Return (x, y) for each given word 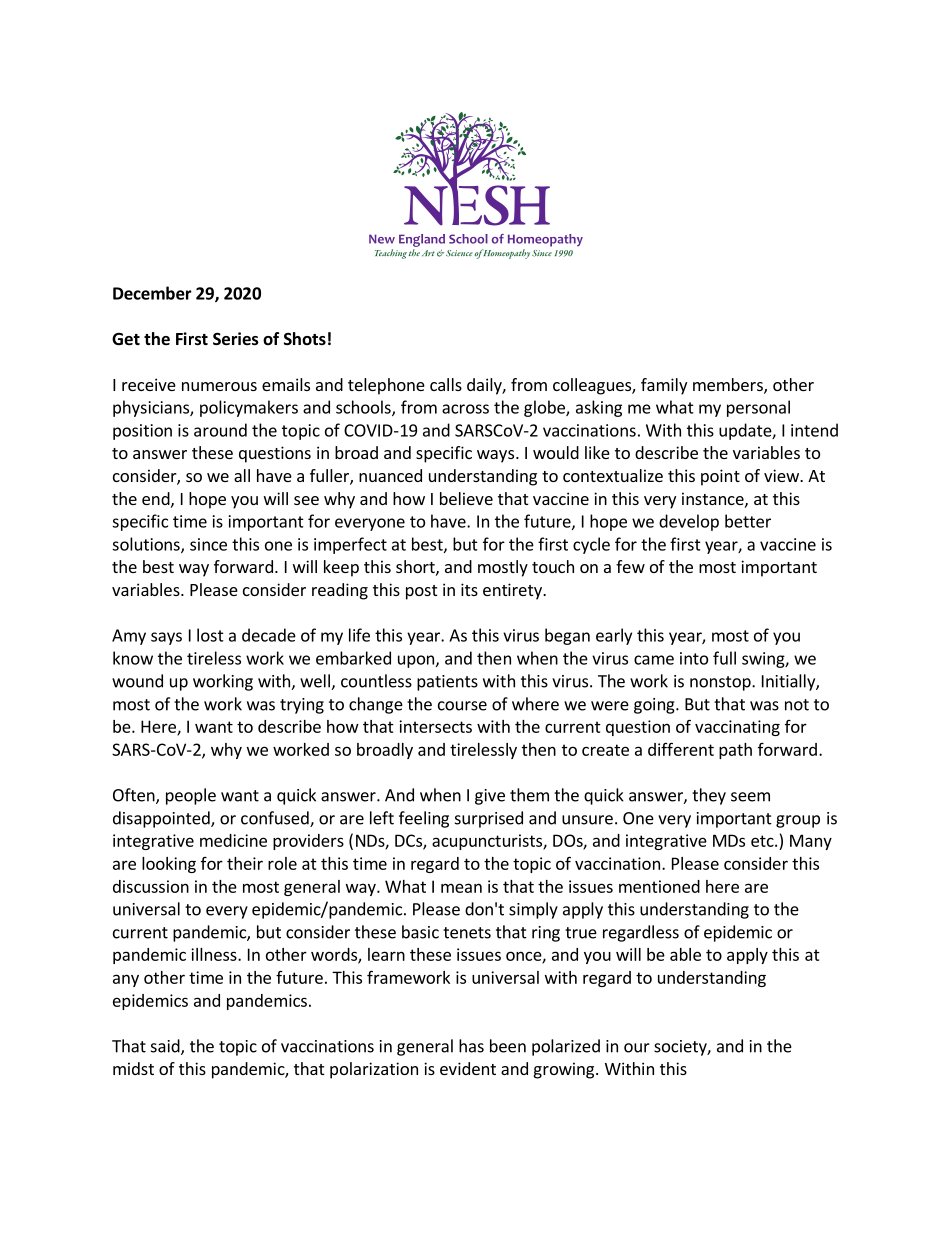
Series (236, 339)
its (469, 589)
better (748, 521)
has (471, 1046)
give (490, 797)
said (166, 1047)
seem (750, 797)
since (208, 544)
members (729, 386)
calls (446, 384)
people (191, 796)
